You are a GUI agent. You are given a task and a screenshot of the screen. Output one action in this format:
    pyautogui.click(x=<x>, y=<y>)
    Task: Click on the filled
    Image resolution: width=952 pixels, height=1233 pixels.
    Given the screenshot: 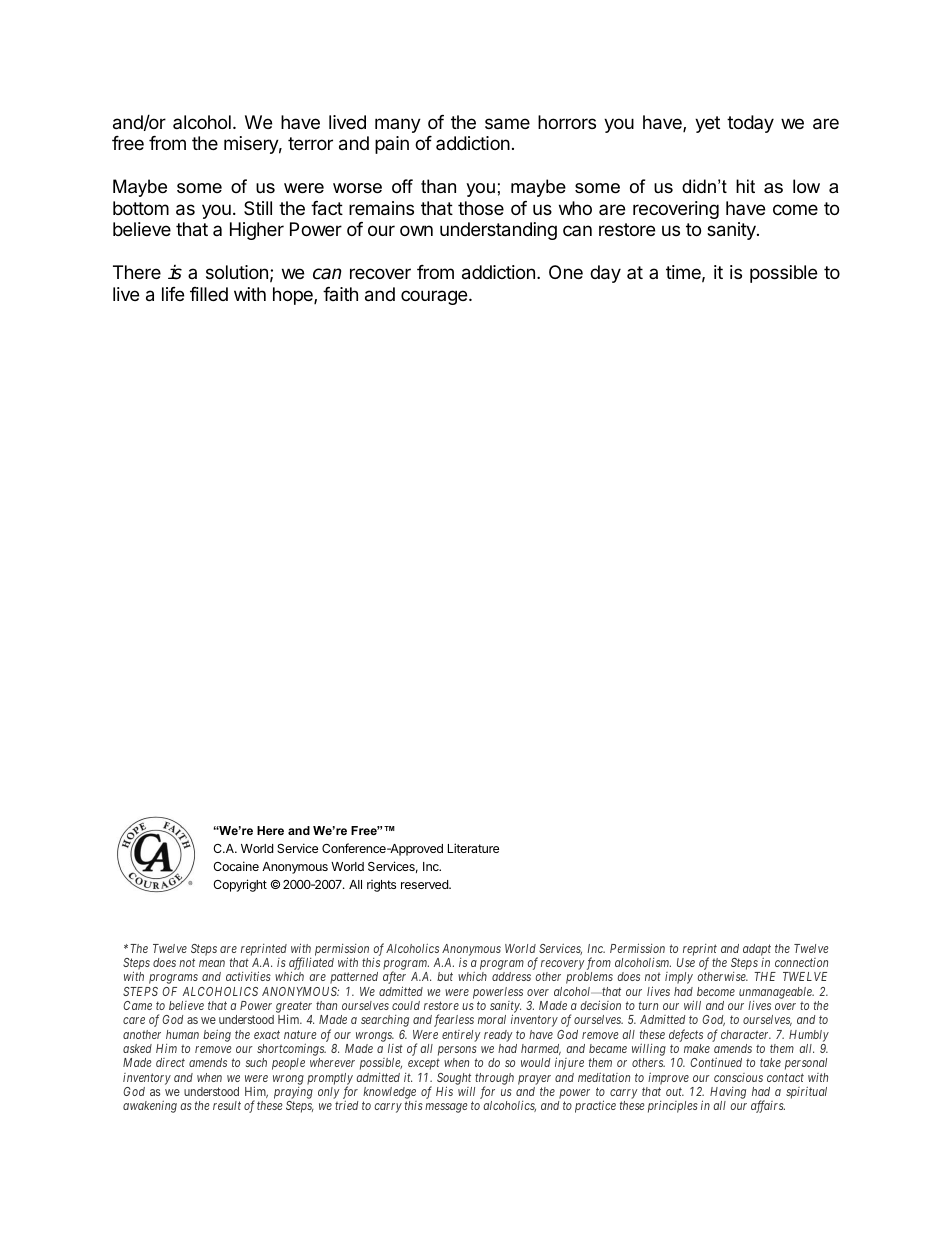 What is the action you would take?
    pyautogui.click(x=209, y=294)
